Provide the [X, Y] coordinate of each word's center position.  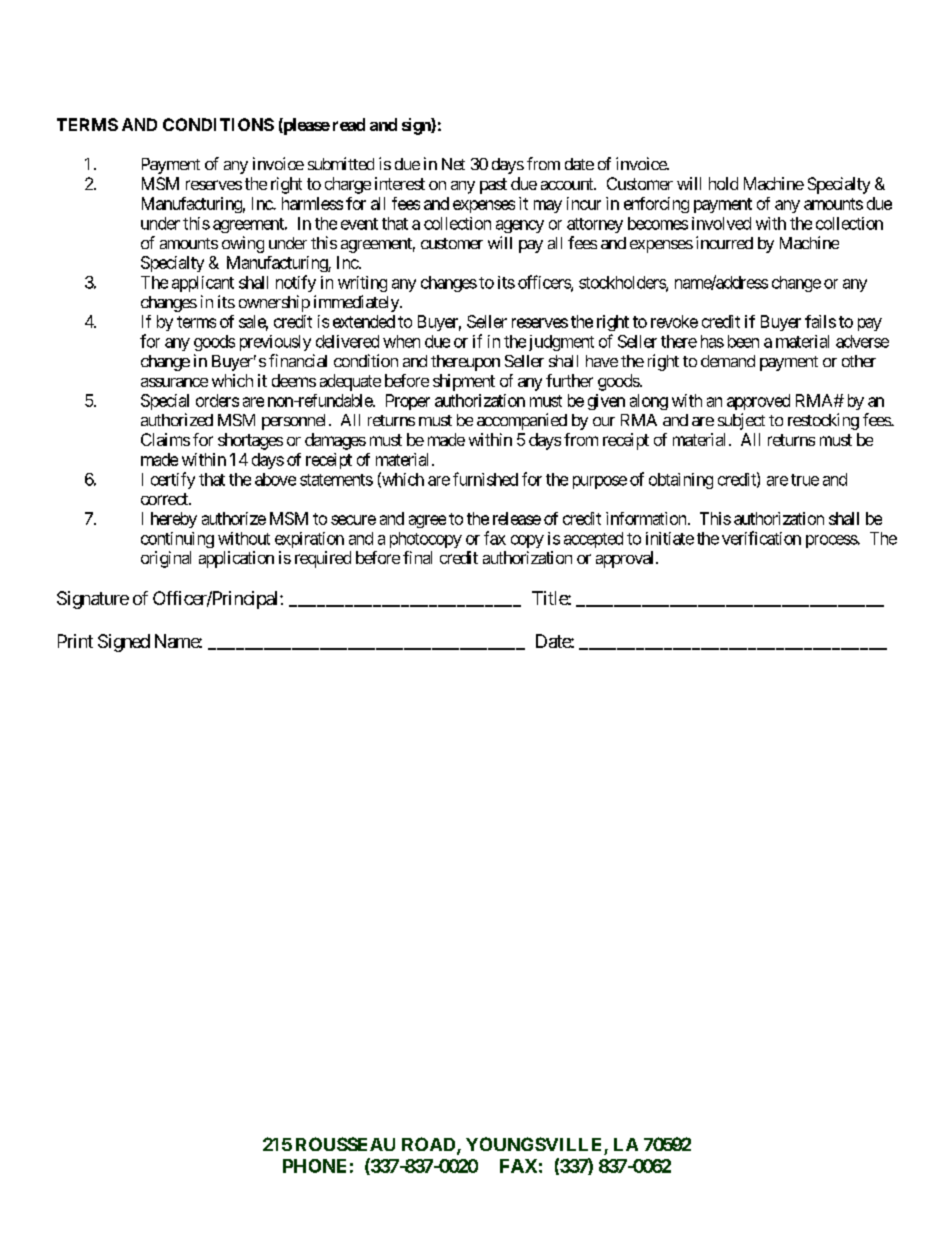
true [805, 480]
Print [75, 641]
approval [626, 559]
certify [173, 480]
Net [453, 164]
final [417, 557]
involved [721, 223]
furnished [485, 479]
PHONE [314, 1166]
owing [243, 244]
